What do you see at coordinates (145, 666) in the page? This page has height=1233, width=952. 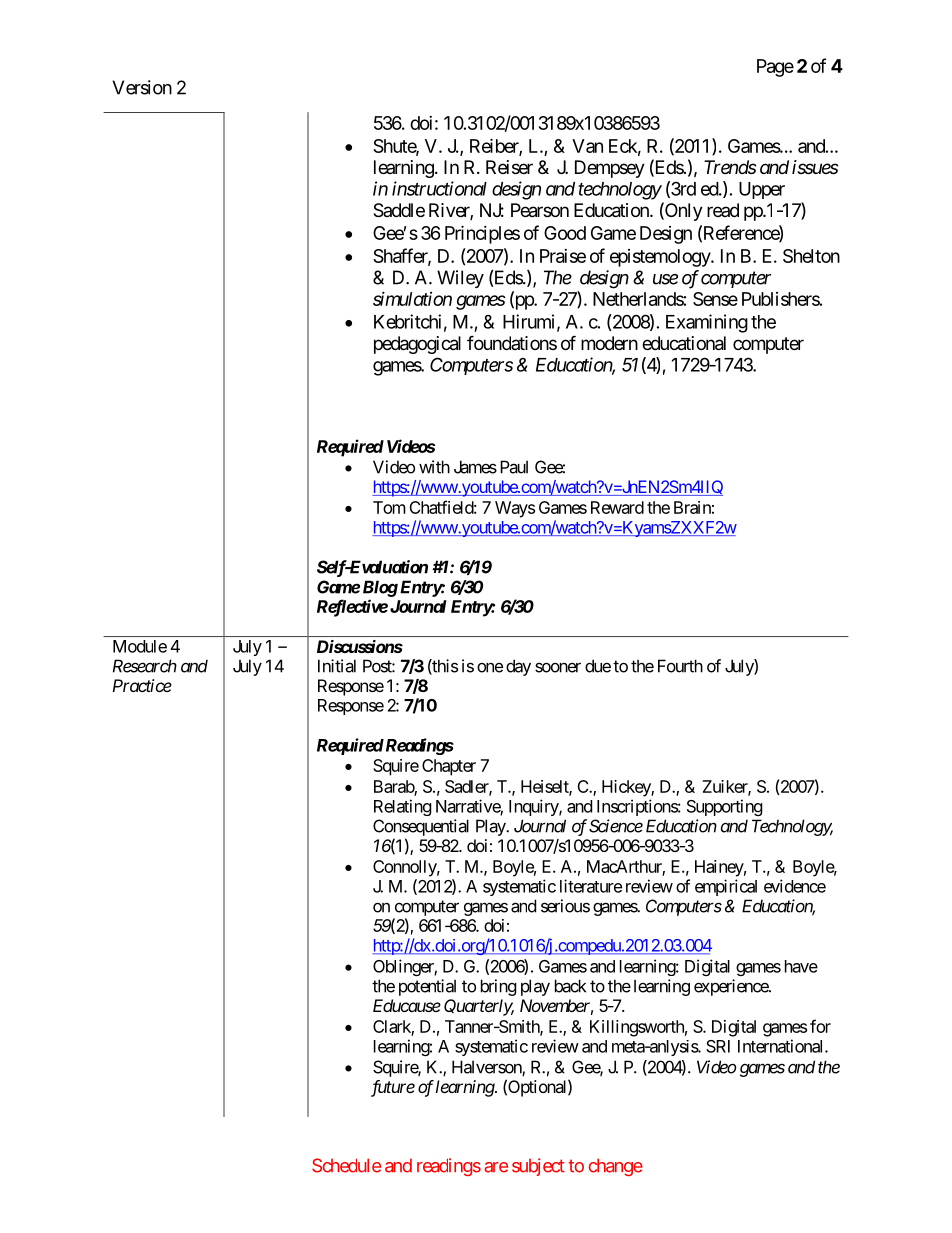 I see `Research` at bounding box center [145, 666].
